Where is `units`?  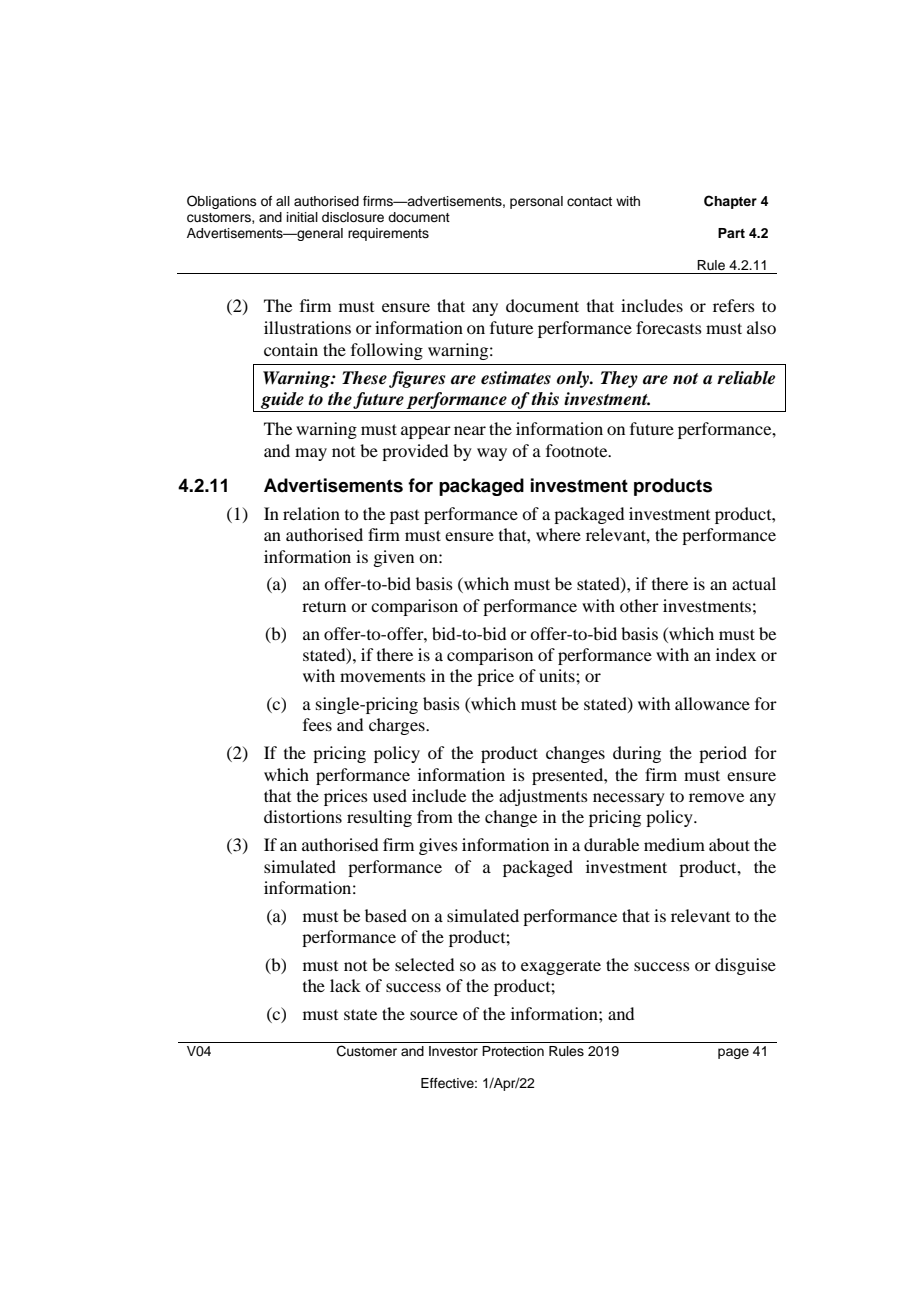
units is located at coordinates (558, 675).
